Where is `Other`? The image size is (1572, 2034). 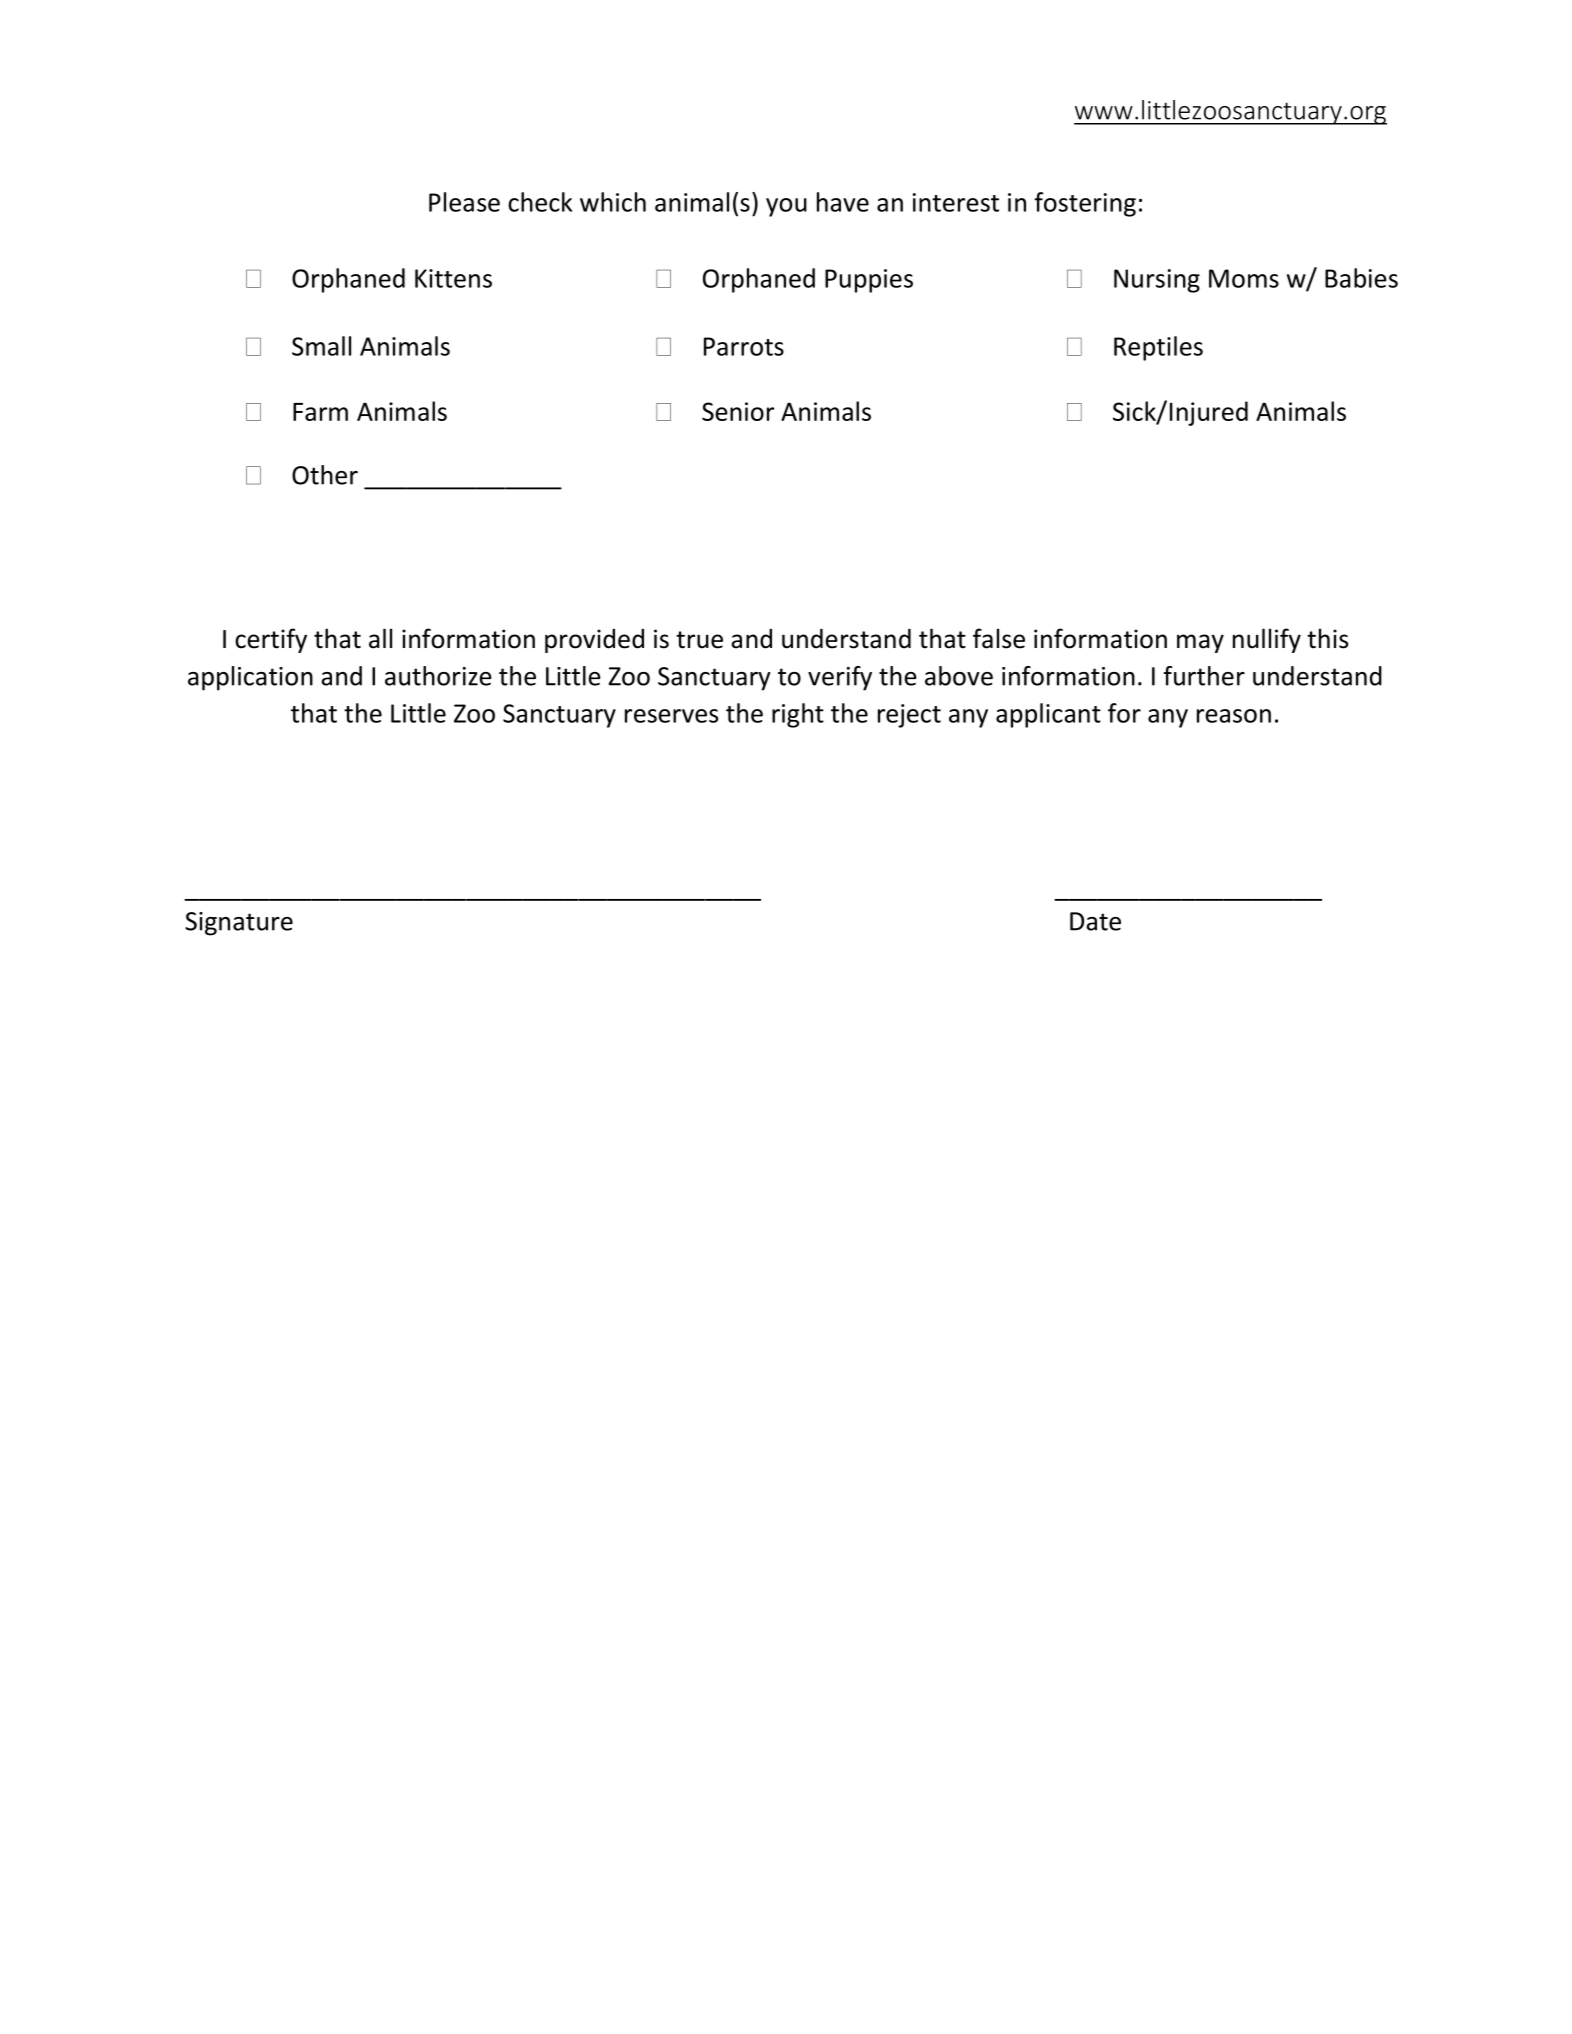 Other is located at coordinates (325, 475).
